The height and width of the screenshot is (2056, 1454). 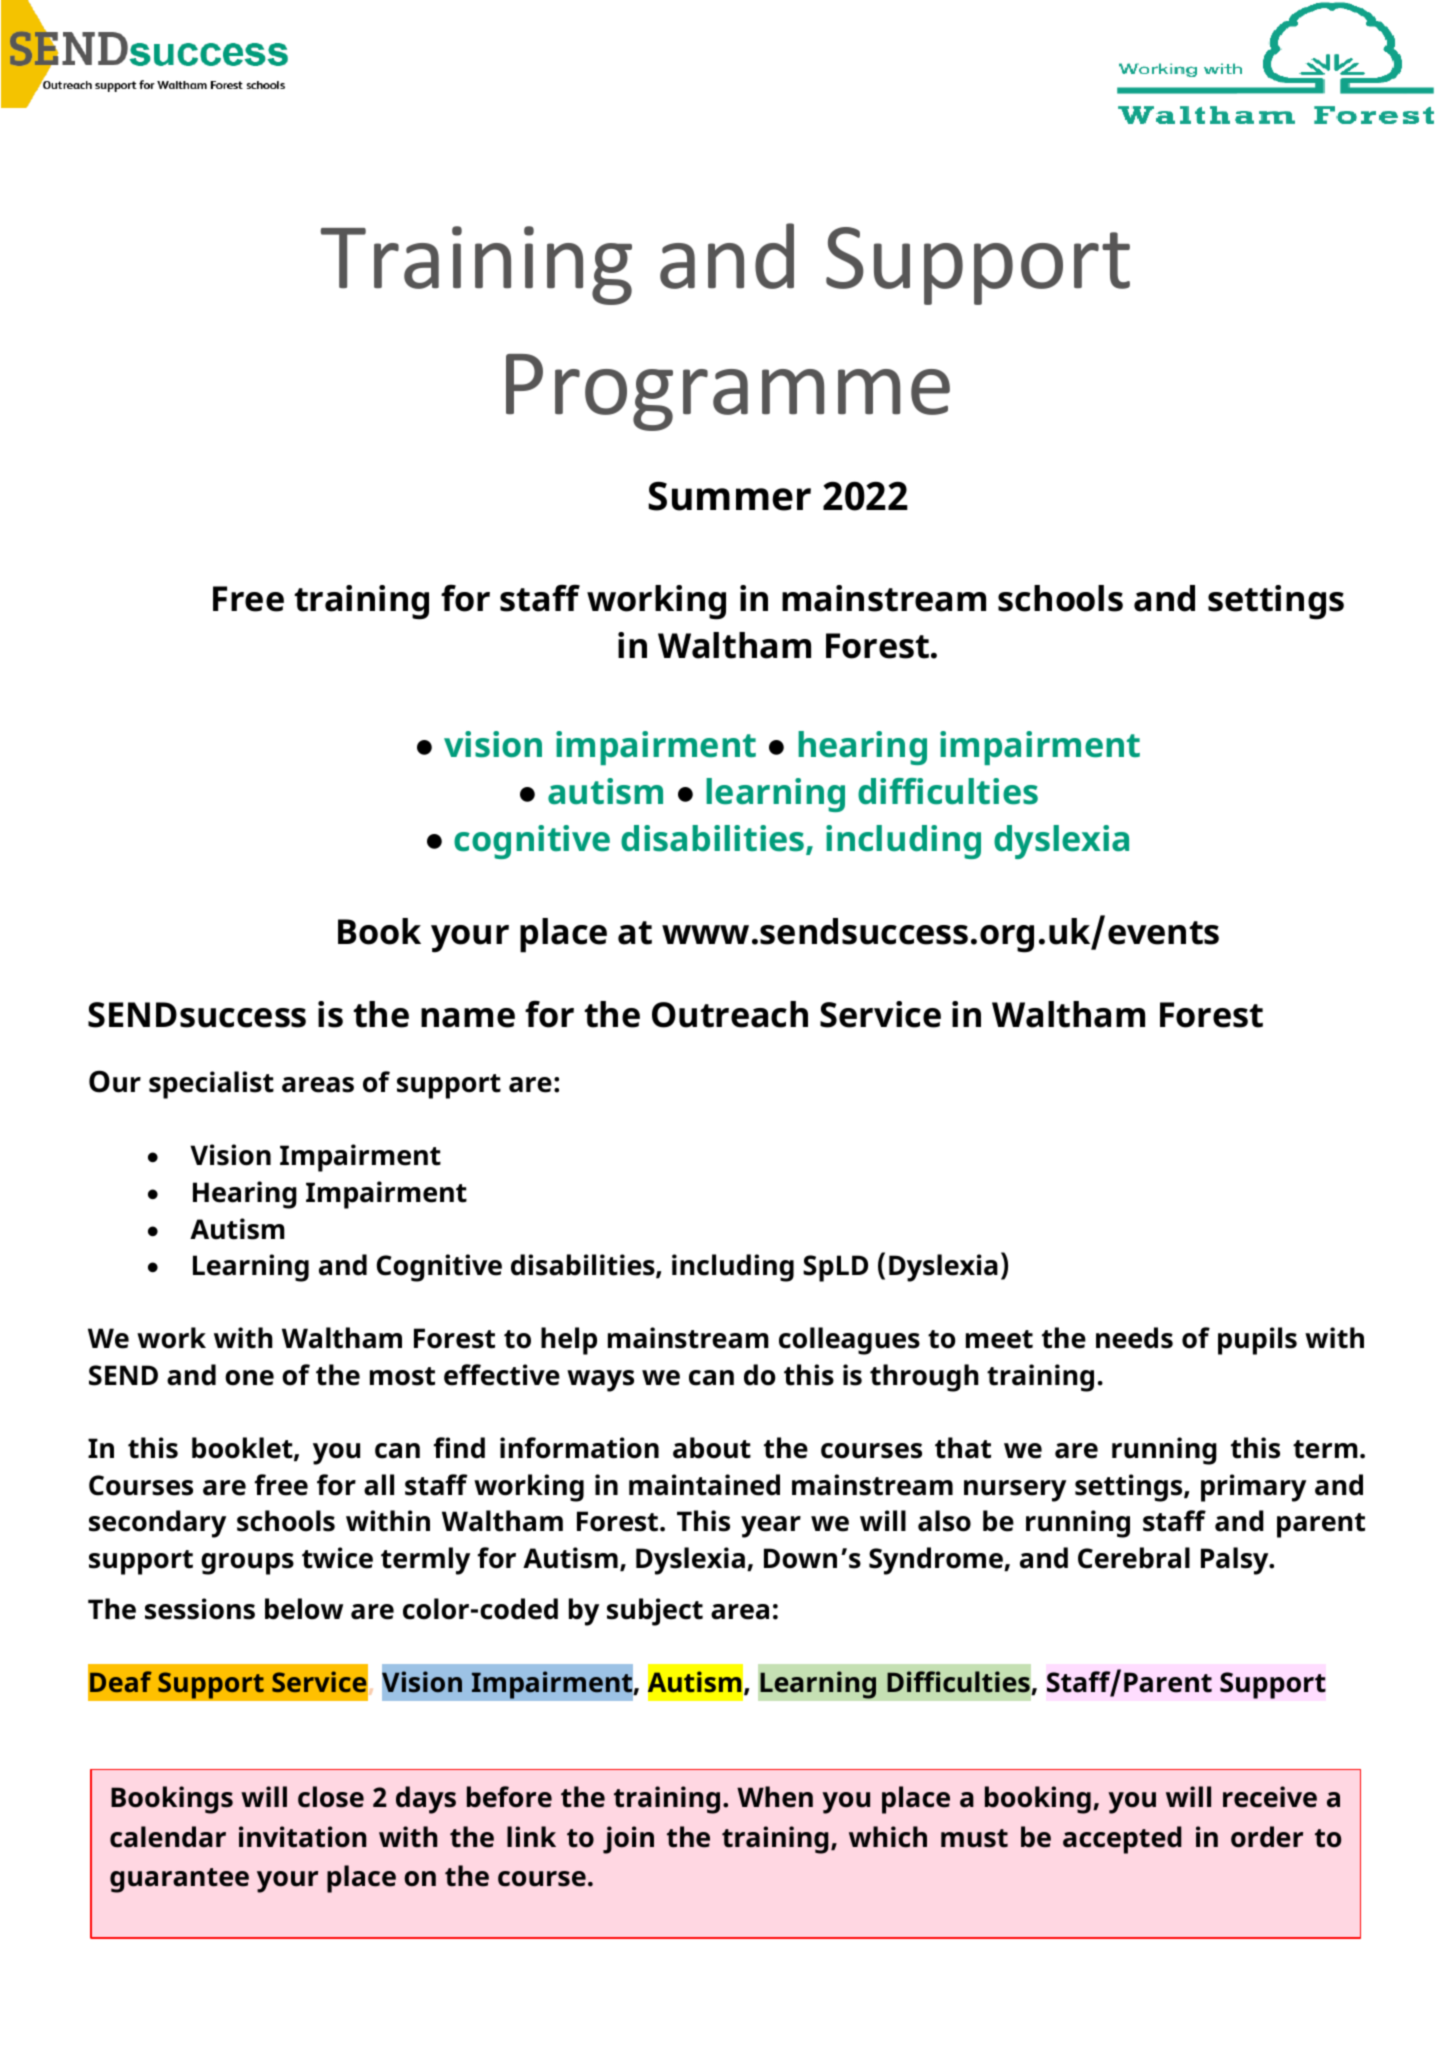 What do you see at coordinates (730, 1014) in the screenshot?
I see `Outreach` at bounding box center [730, 1014].
